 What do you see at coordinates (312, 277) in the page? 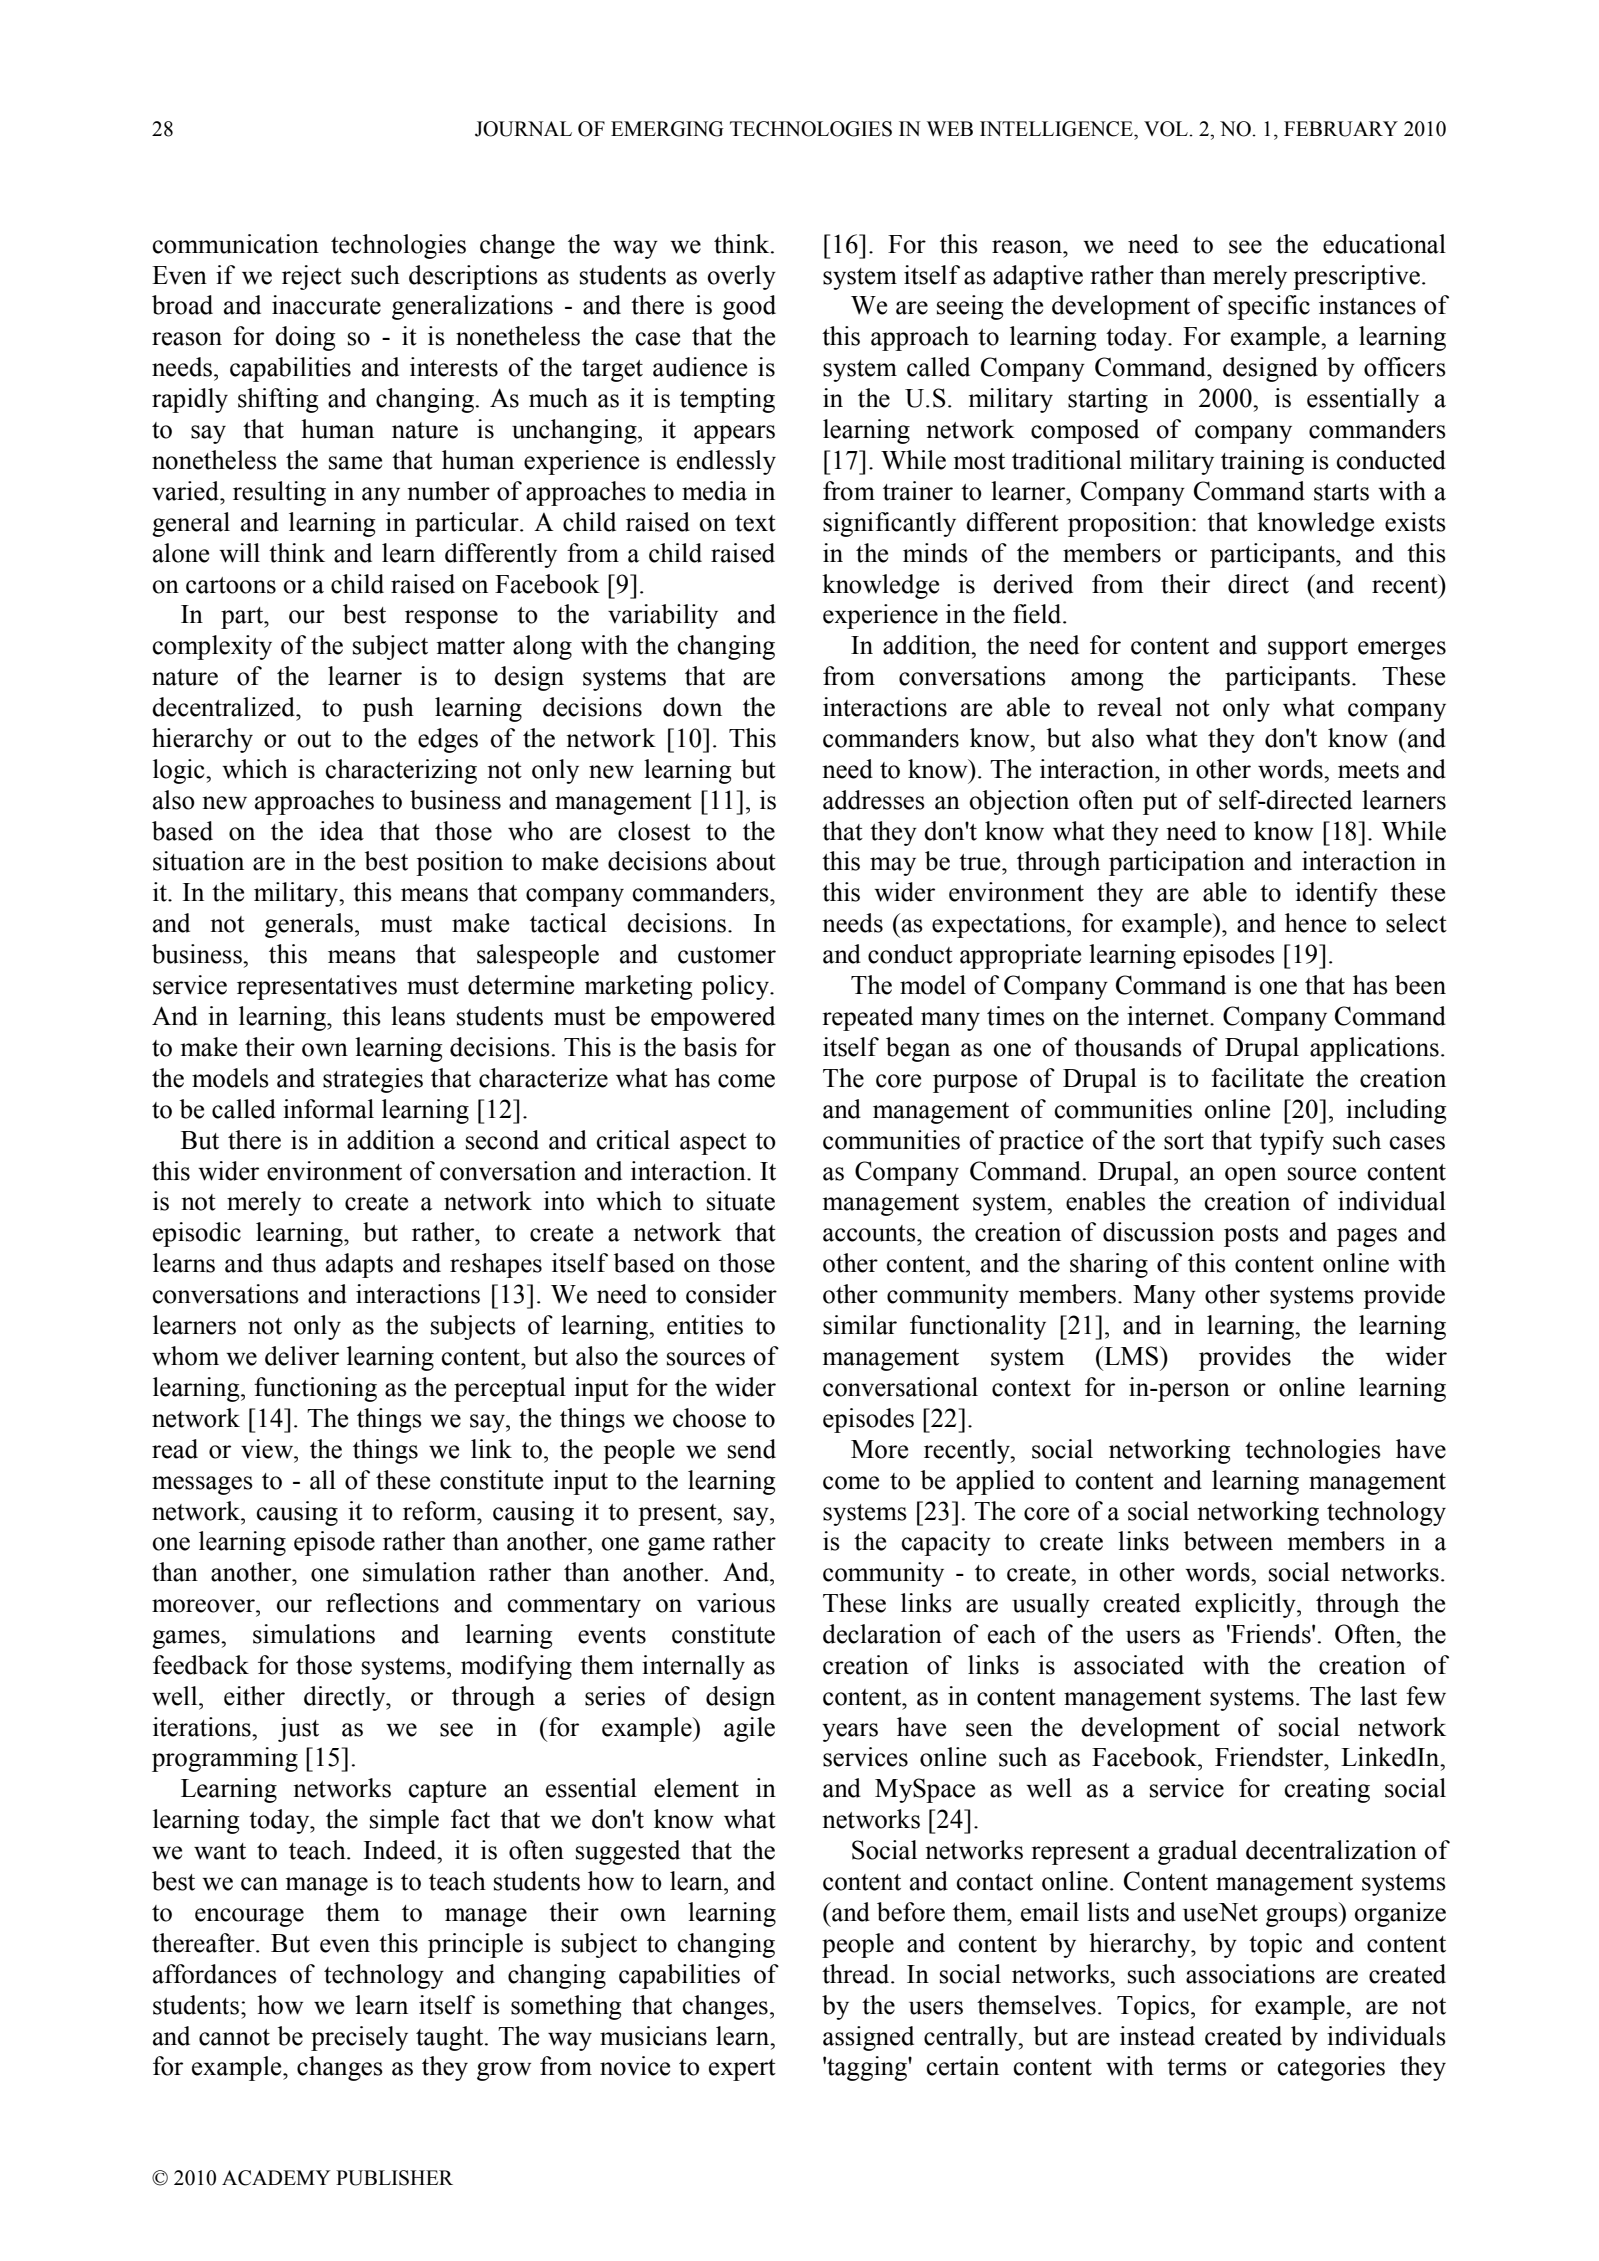
I see `reject` at bounding box center [312, 277].
